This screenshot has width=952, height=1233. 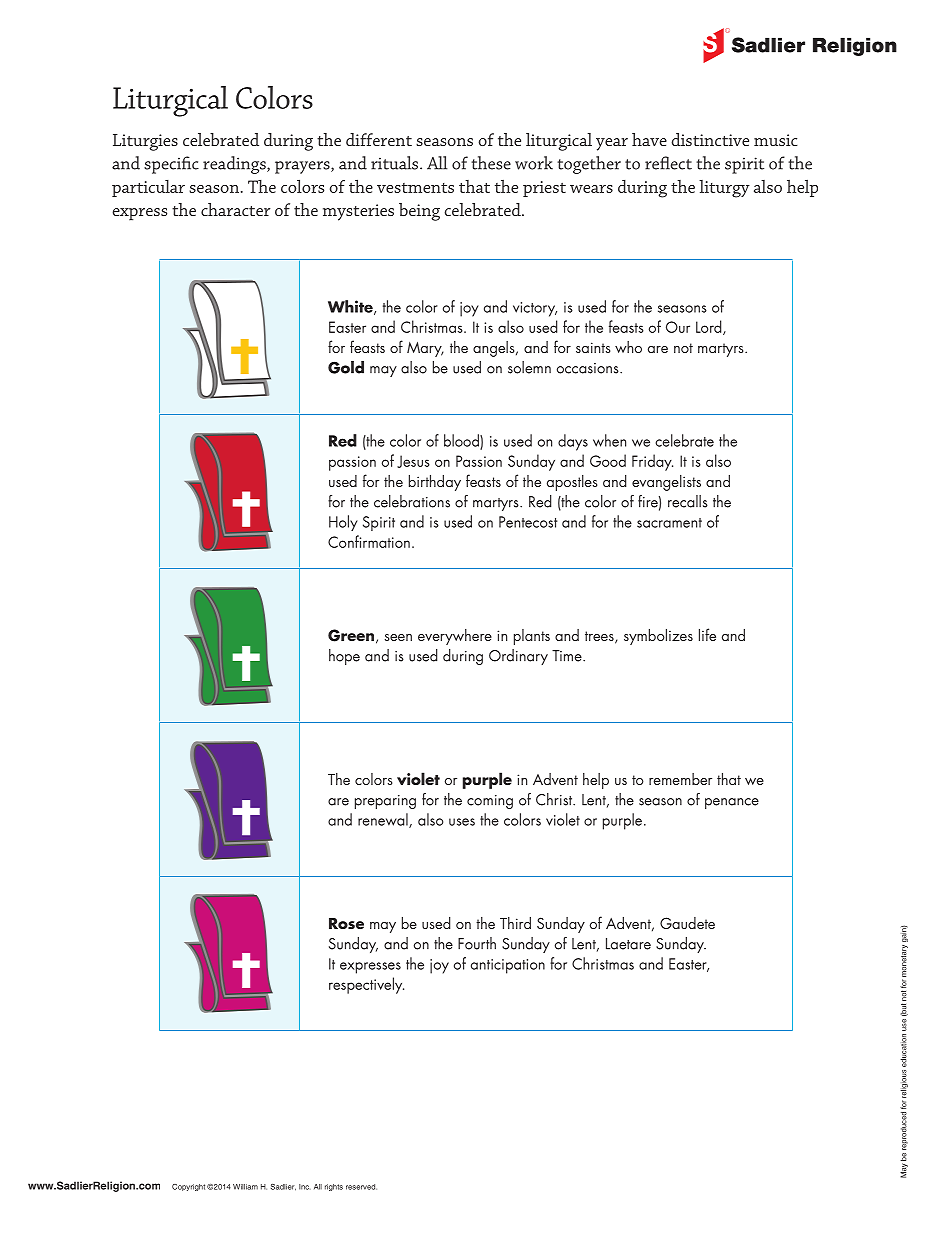 What do you see at coordinates (724, 189) in the screenshot?
I see `liturgy` at bounding box center [724, 189].
